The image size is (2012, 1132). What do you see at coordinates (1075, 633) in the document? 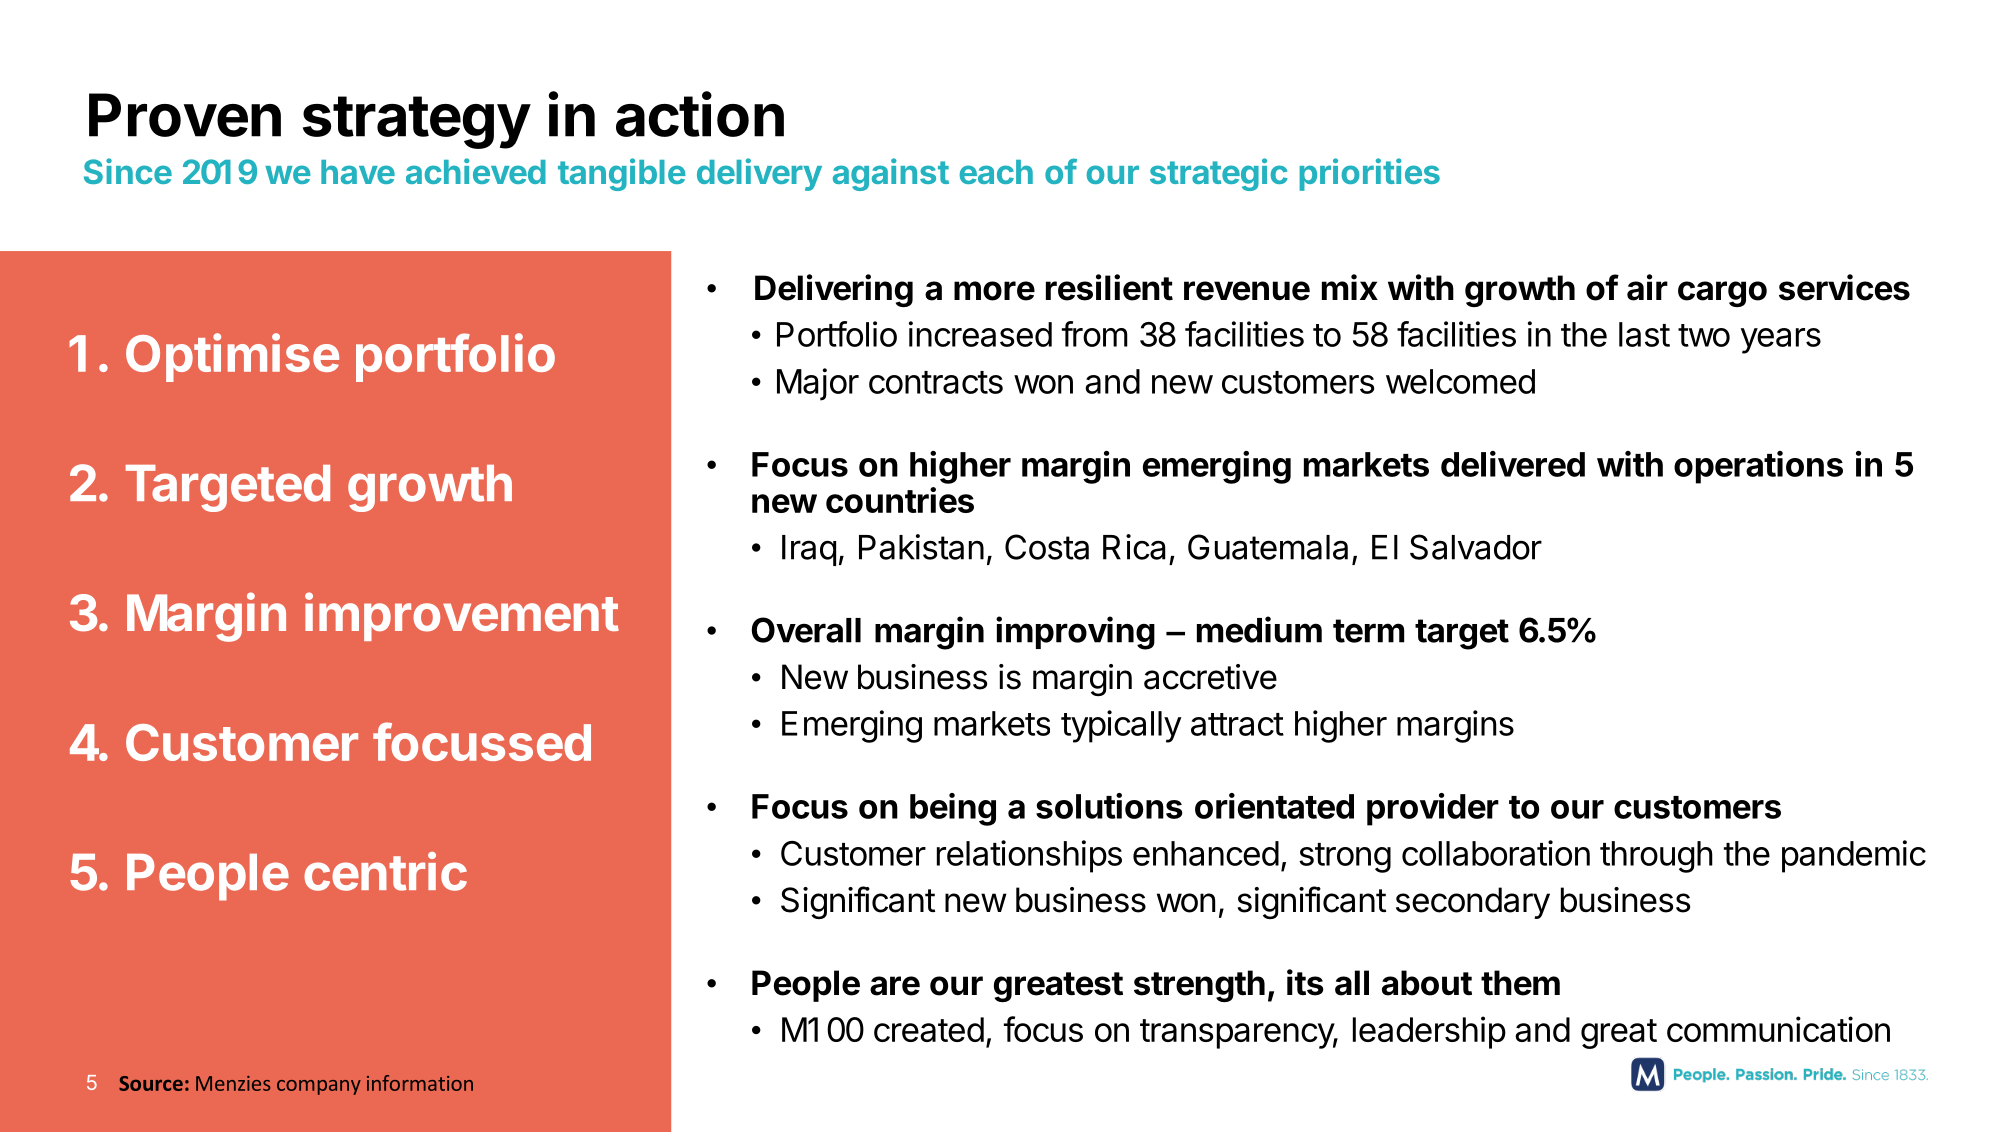
I see `improving` at bounding box center [1075, 633].
